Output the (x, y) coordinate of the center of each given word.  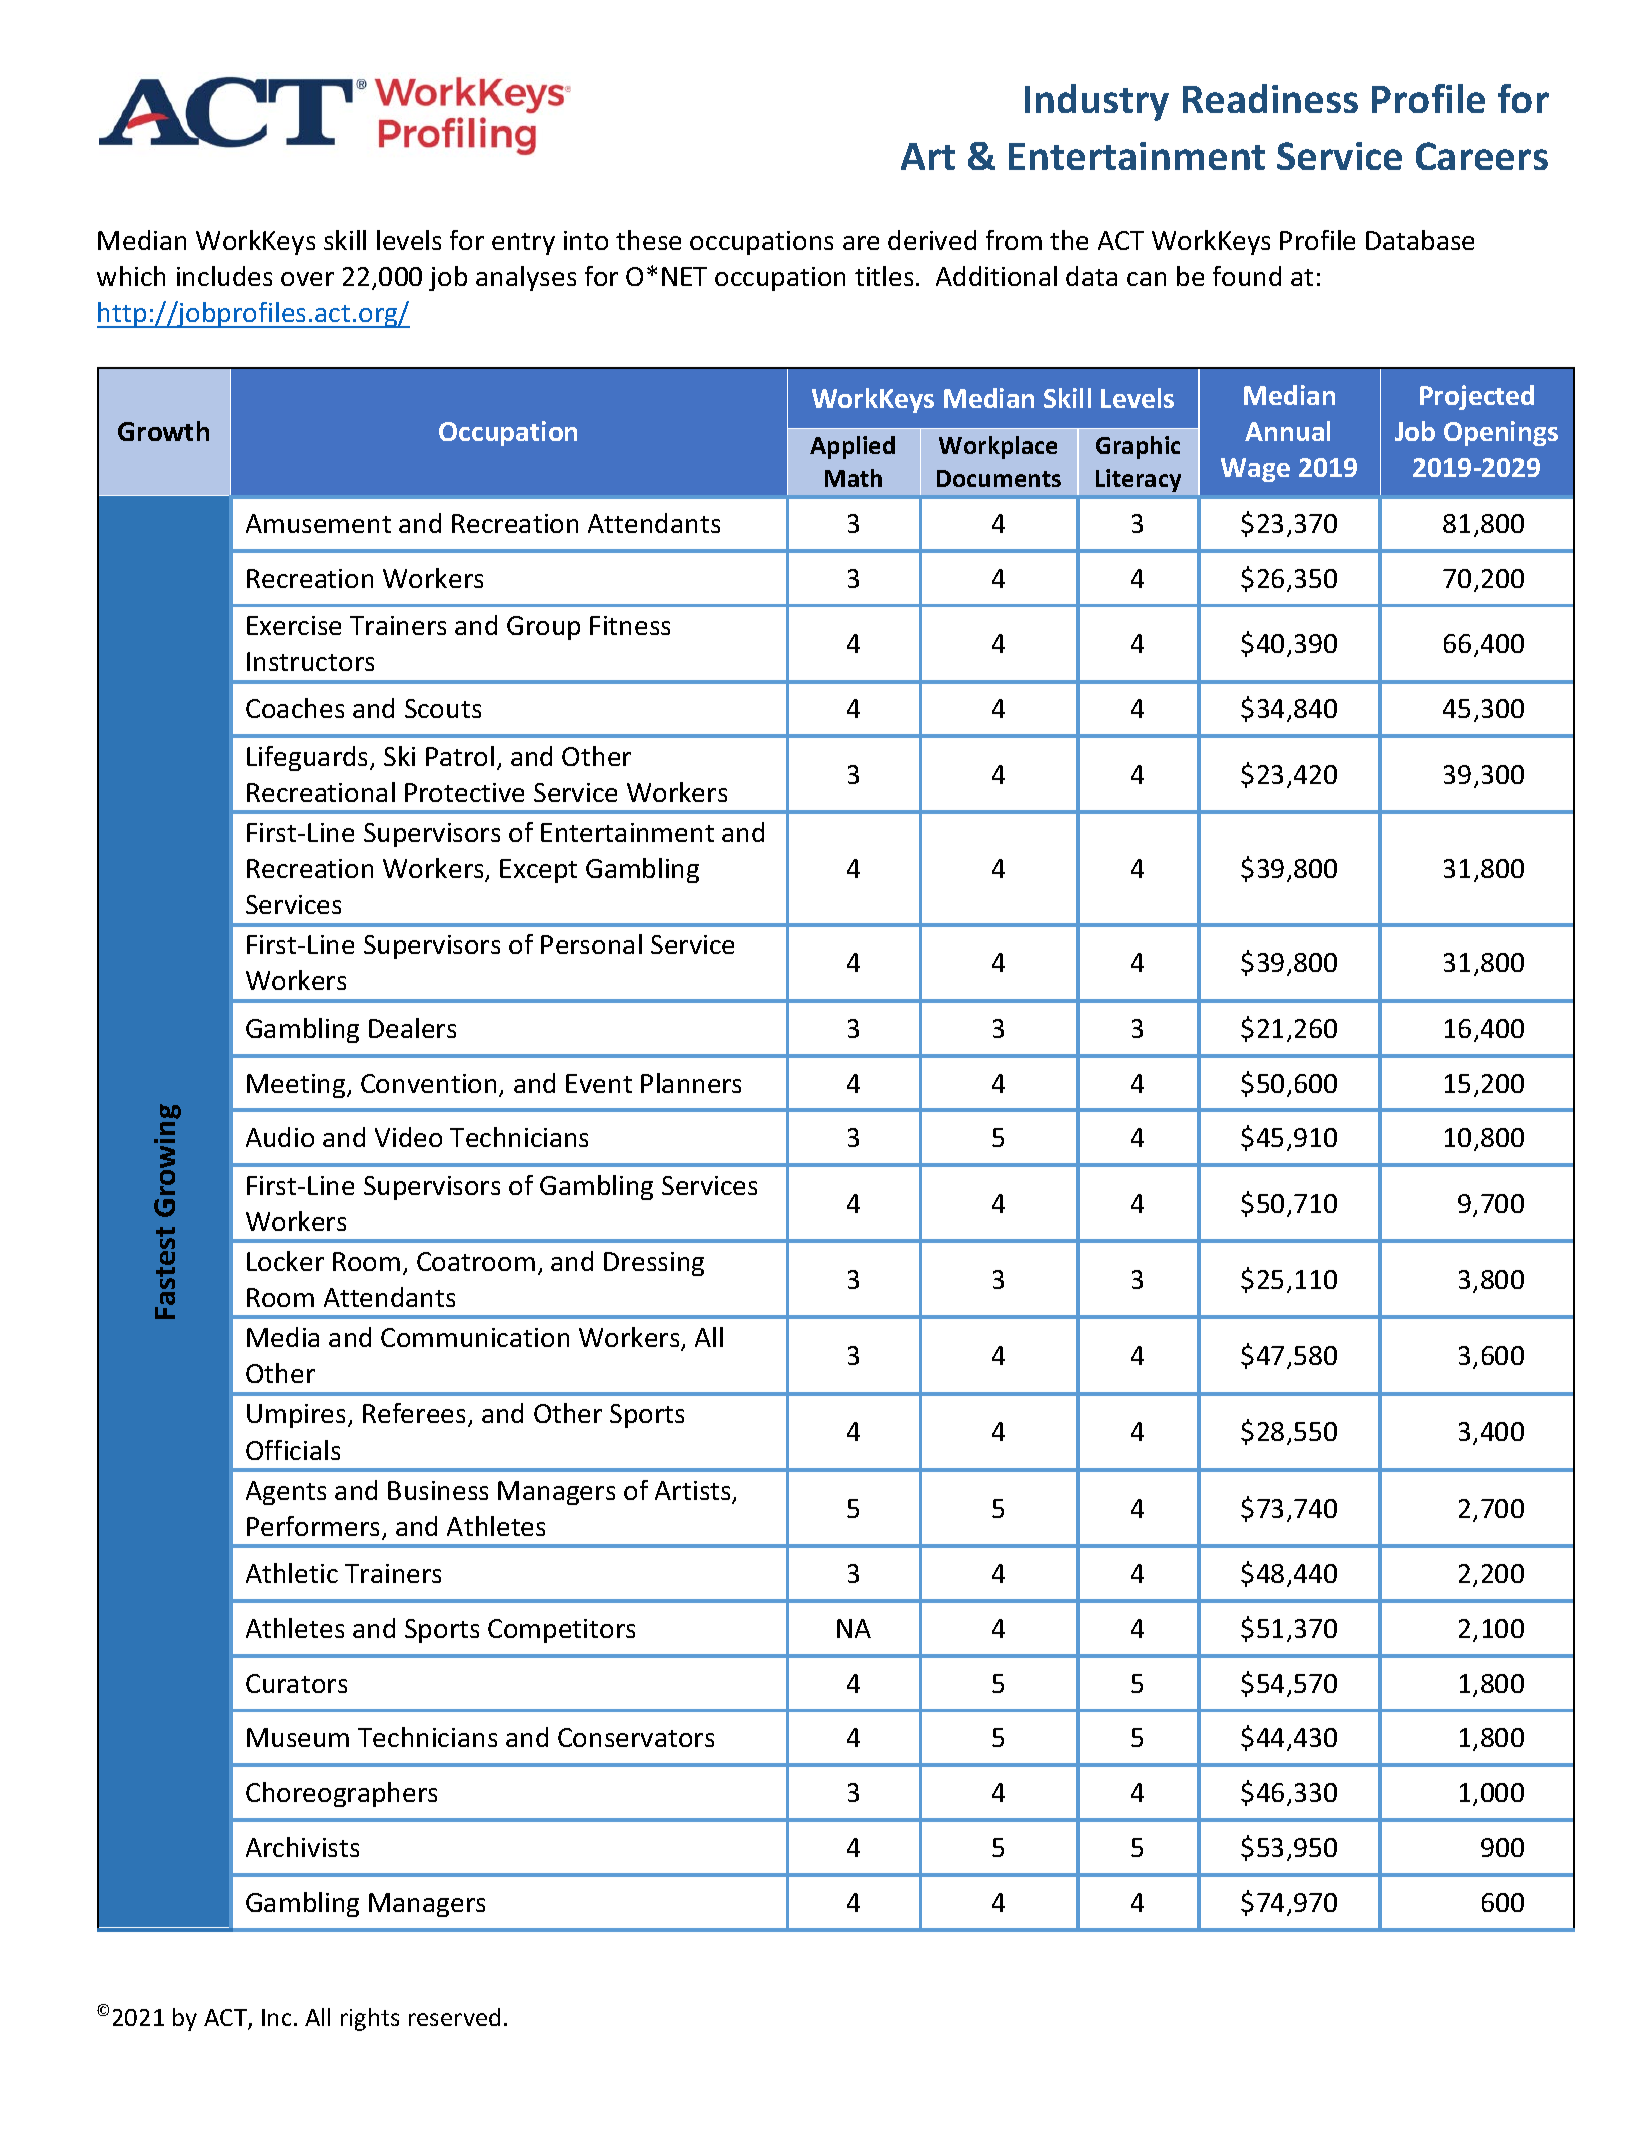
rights (370, 2019)
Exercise (294, 625)
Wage (1255, 470)
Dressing (654, 1264)
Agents (286, 1493)
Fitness (630, 625)
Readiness (1270, 98)
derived (932, 240)
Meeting (297, 1086)
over (307, 279)
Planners (691, 1083)
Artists (694, 1492)
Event (599, 1083)
